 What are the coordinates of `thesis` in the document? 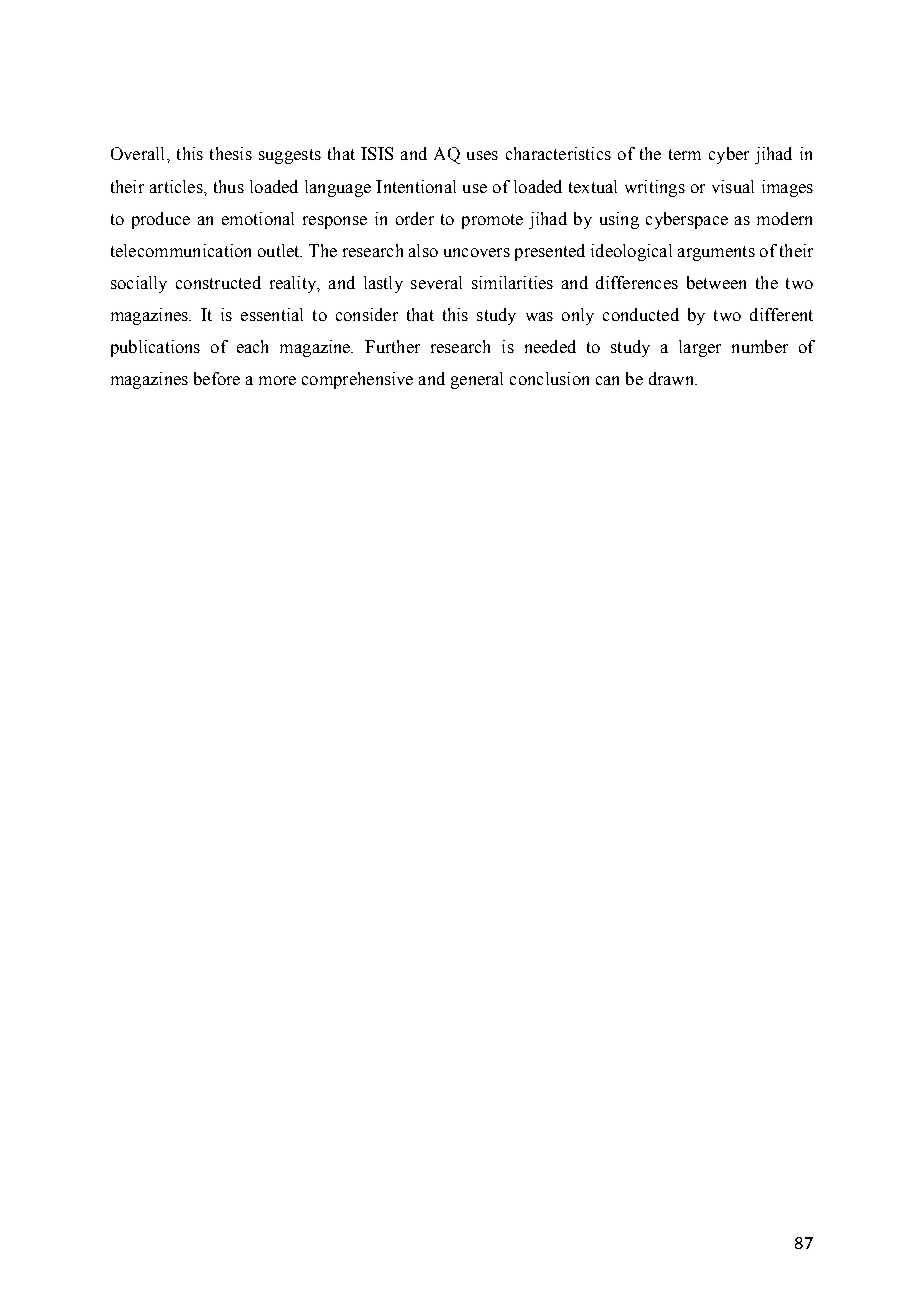 It's located at (231, 153).
